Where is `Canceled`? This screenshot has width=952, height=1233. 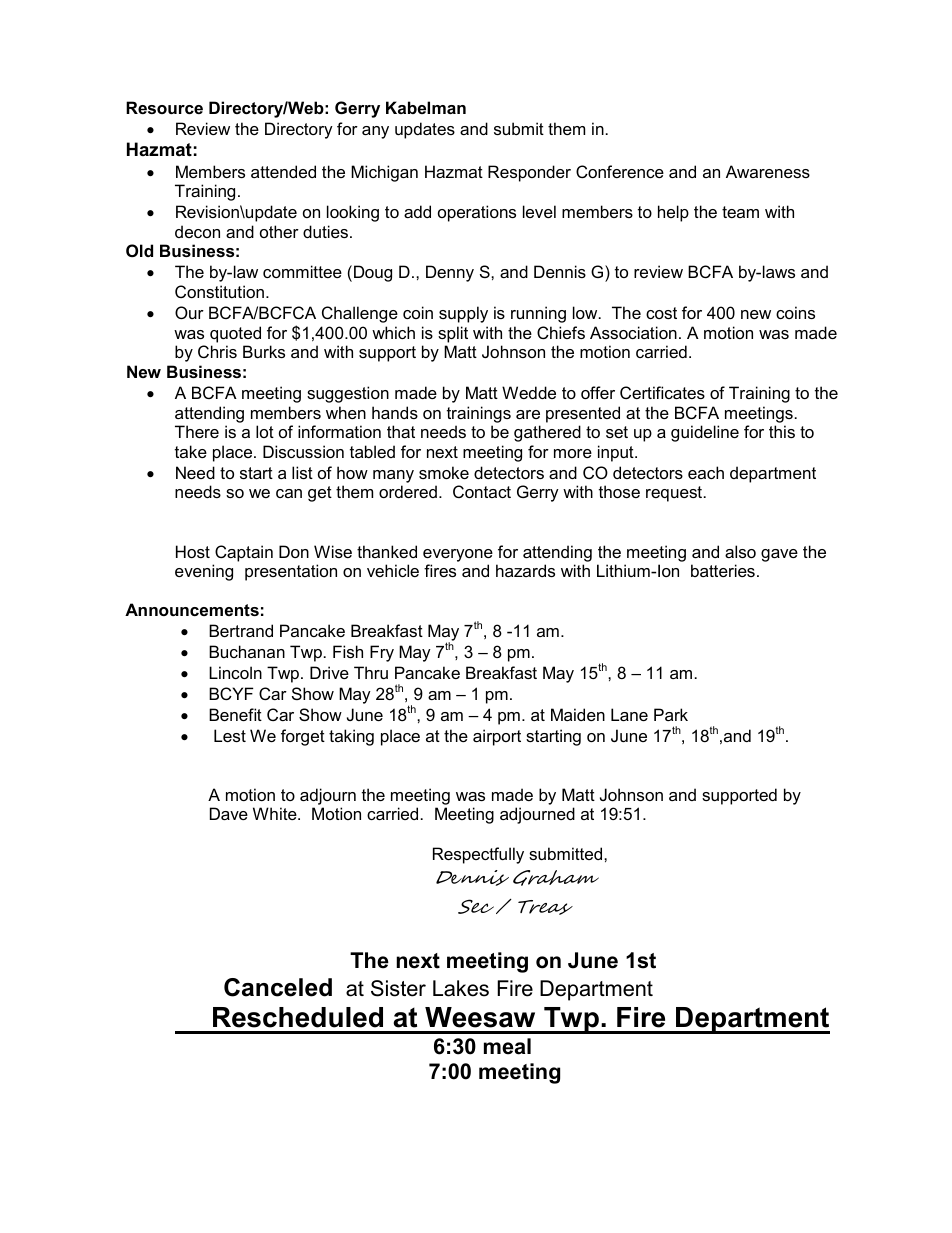
Canceled is located at coordinates (278, 987).
